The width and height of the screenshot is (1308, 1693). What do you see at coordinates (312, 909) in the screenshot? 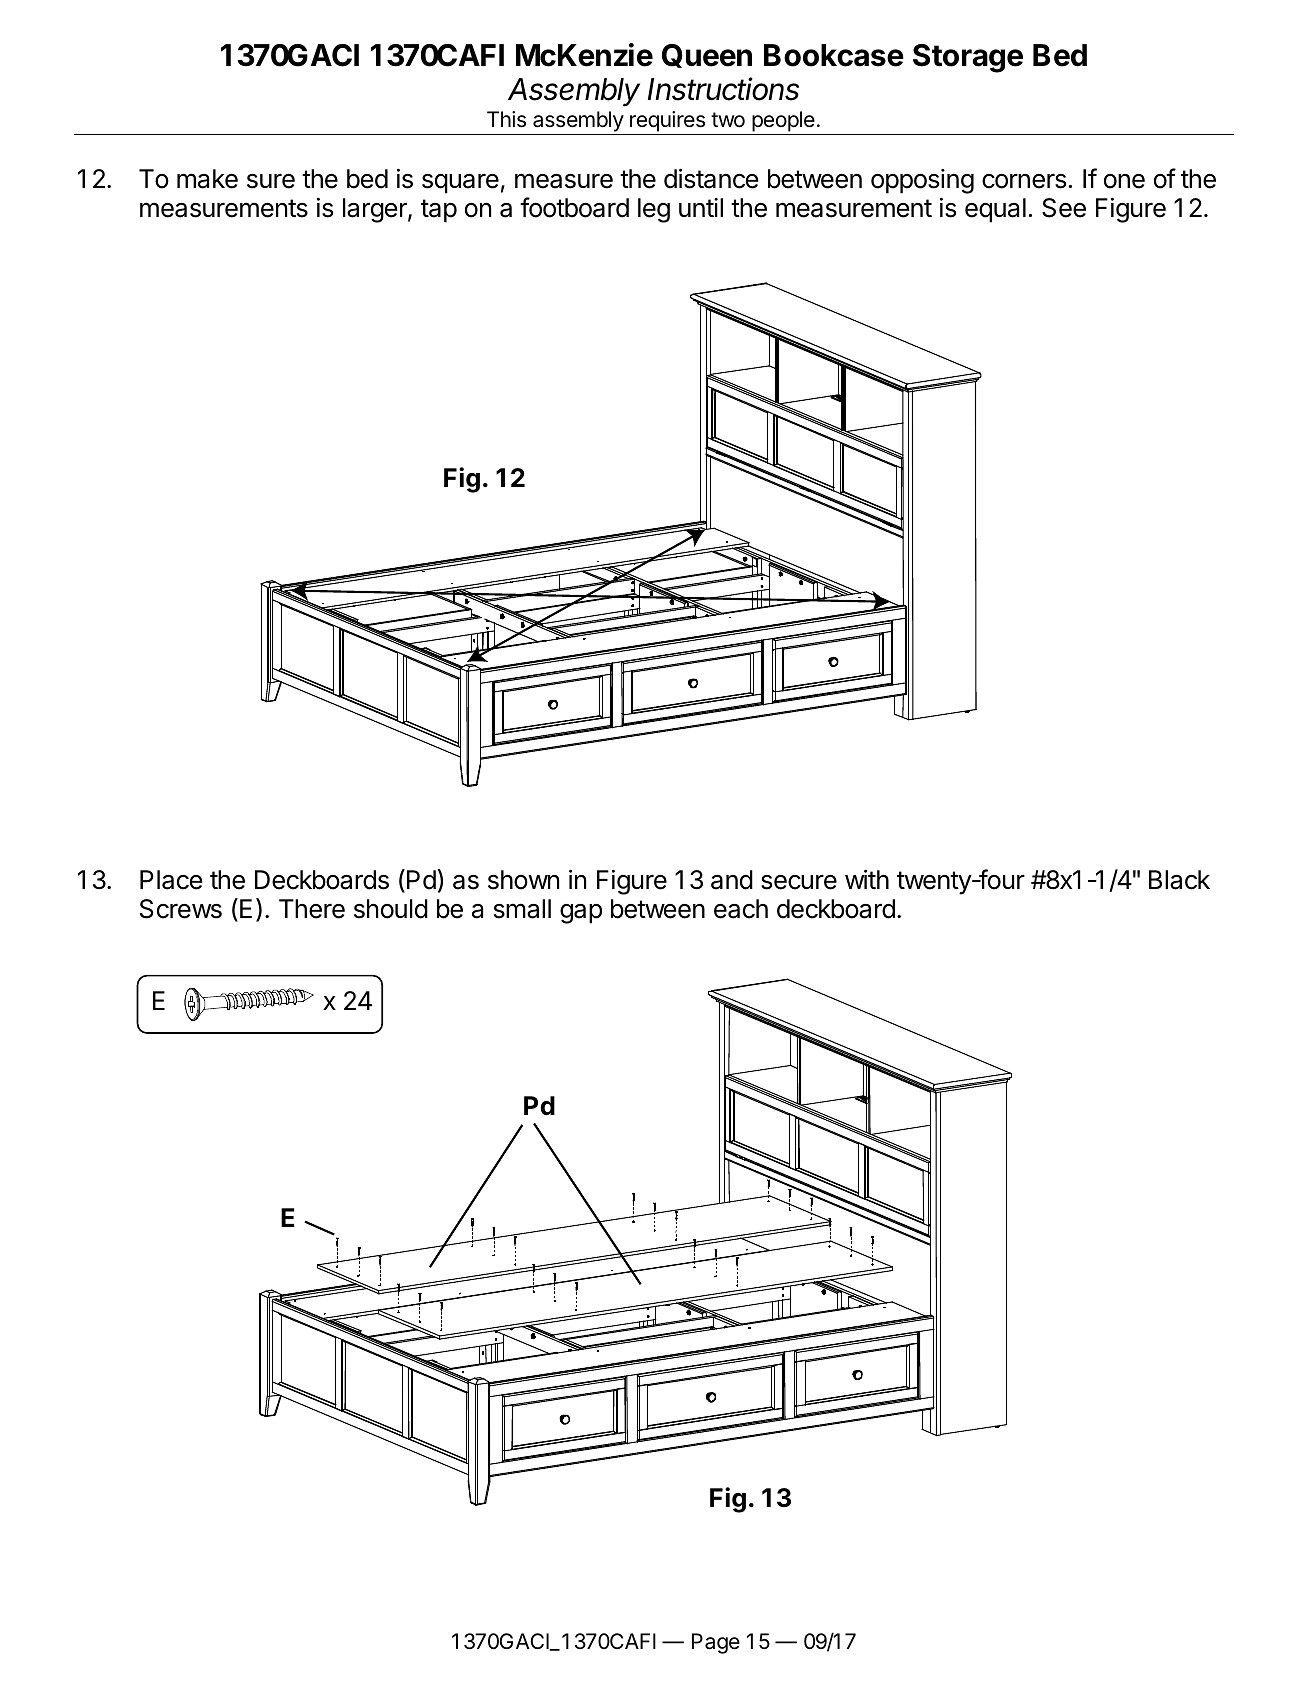
I see `There` at bounding box center [312, 909].
